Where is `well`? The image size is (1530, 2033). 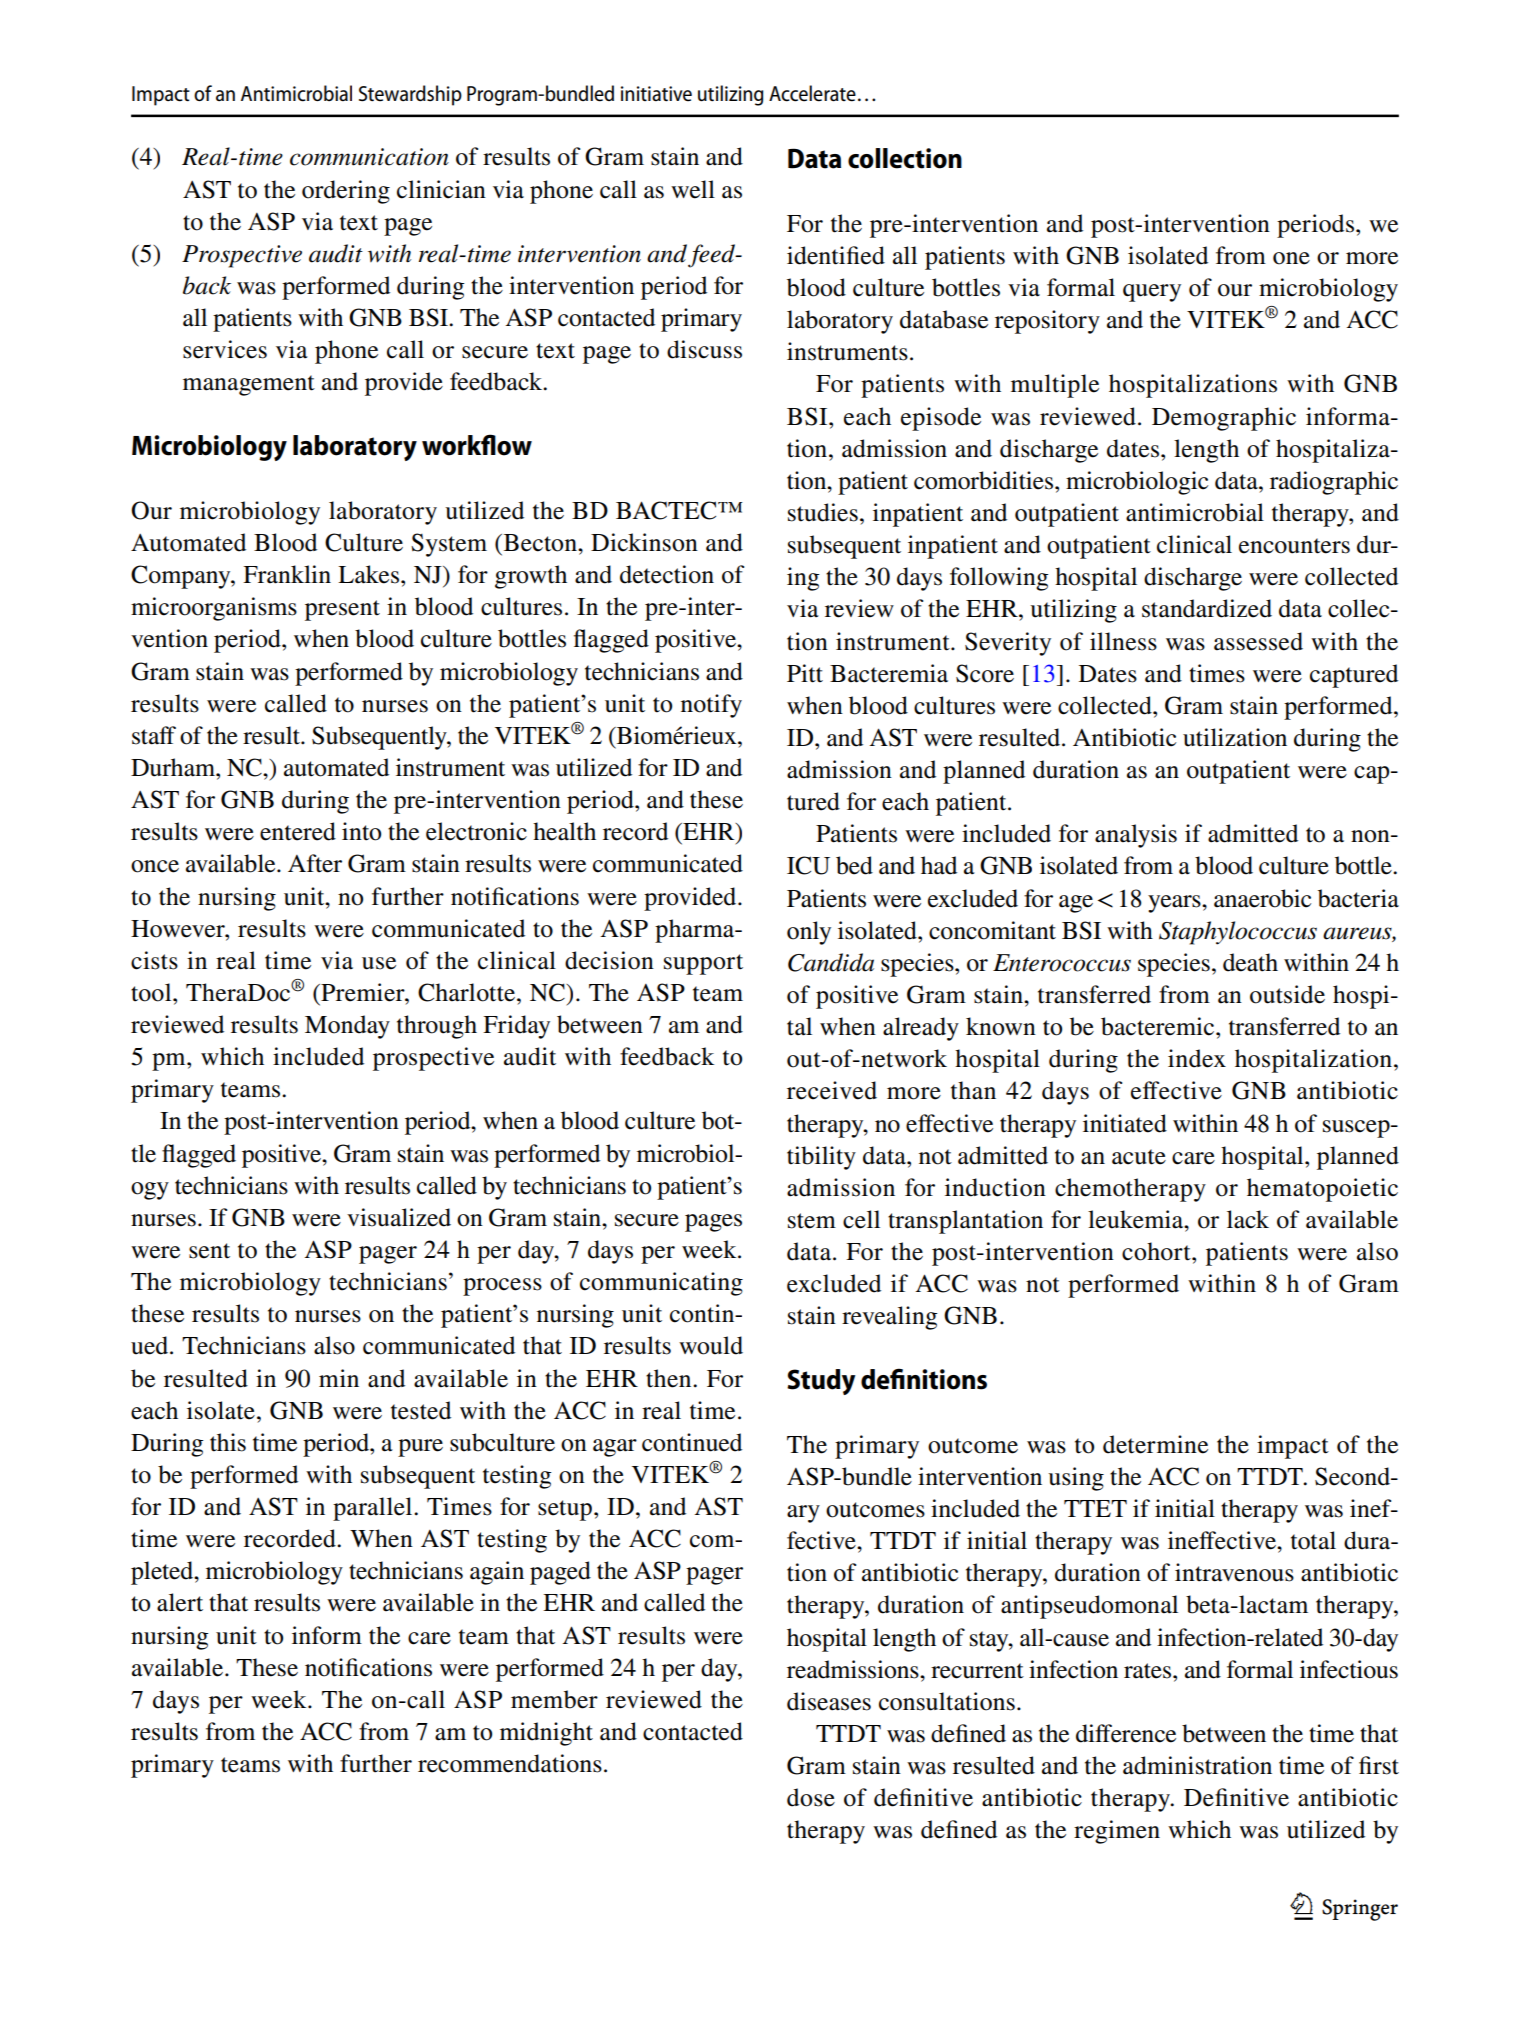 well is located at coordinates (693, 189).
